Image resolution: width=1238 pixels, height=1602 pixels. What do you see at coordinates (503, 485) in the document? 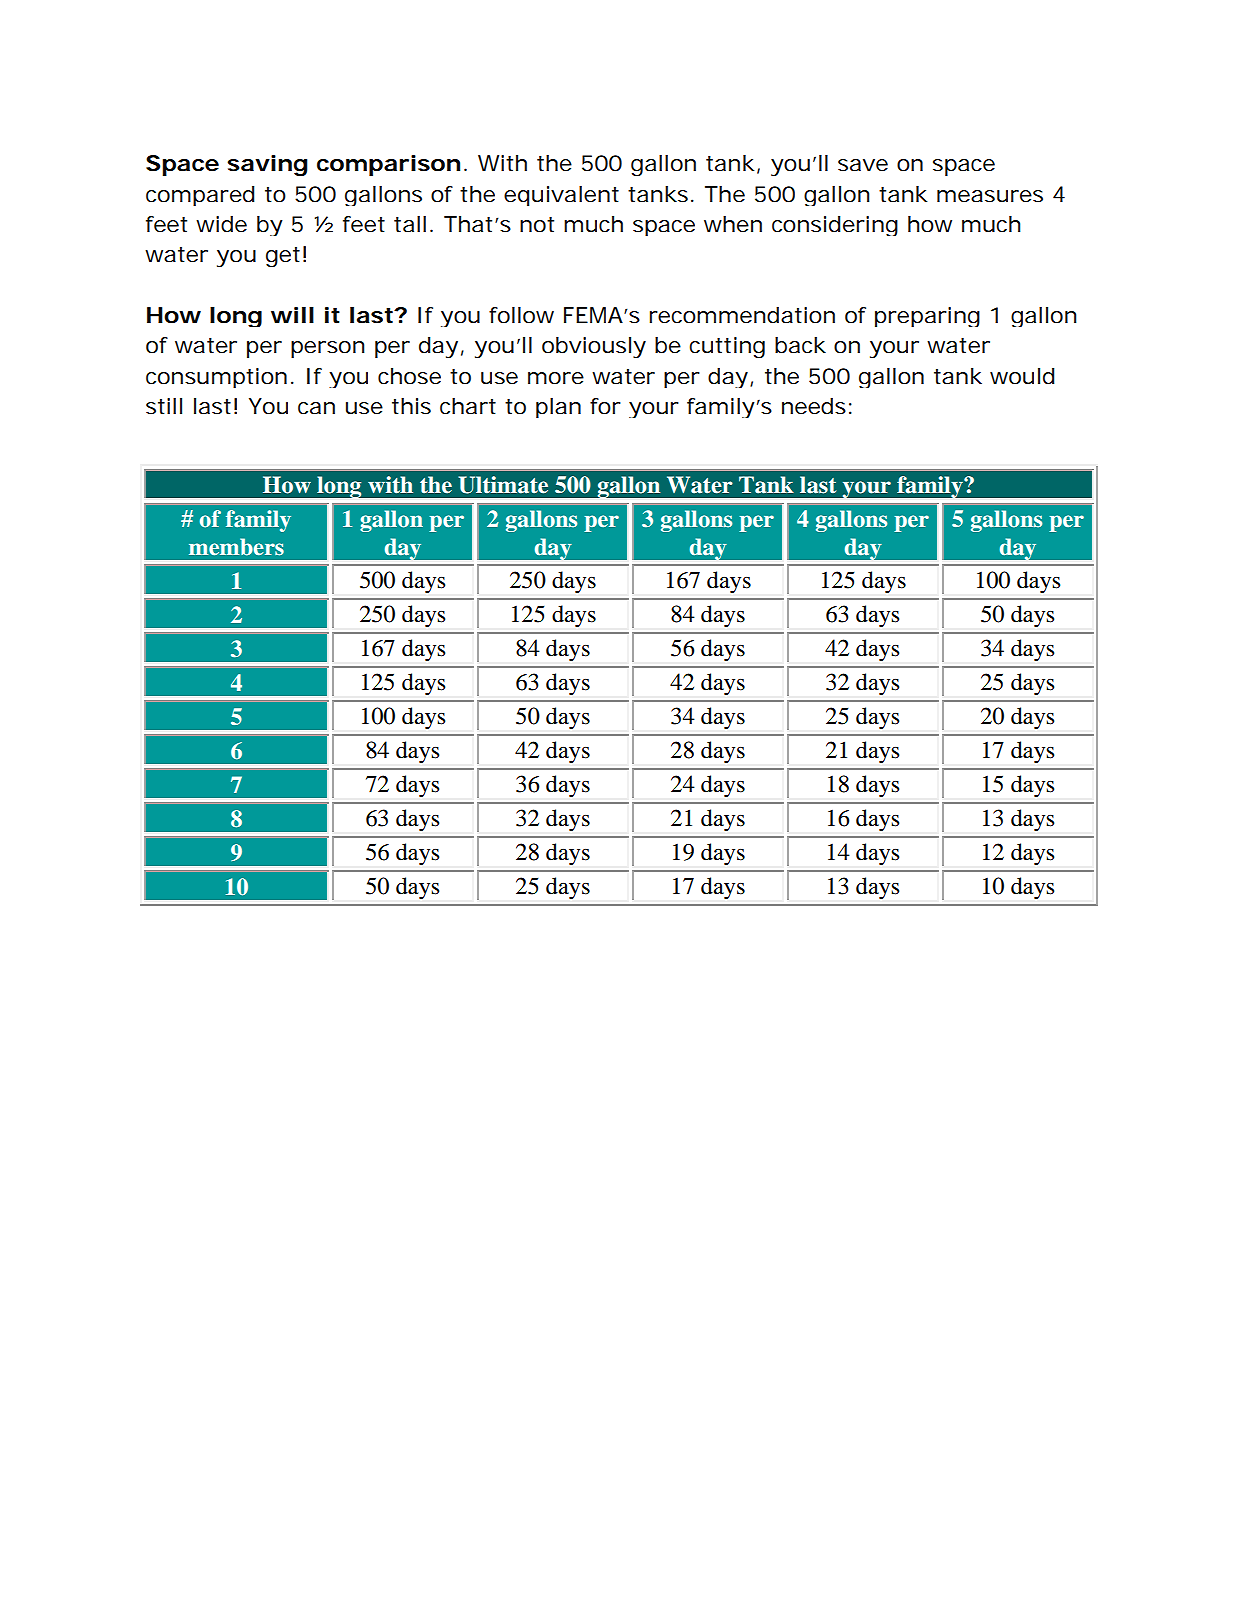
I see `Ultimate` at bounding box center [503, 485].
